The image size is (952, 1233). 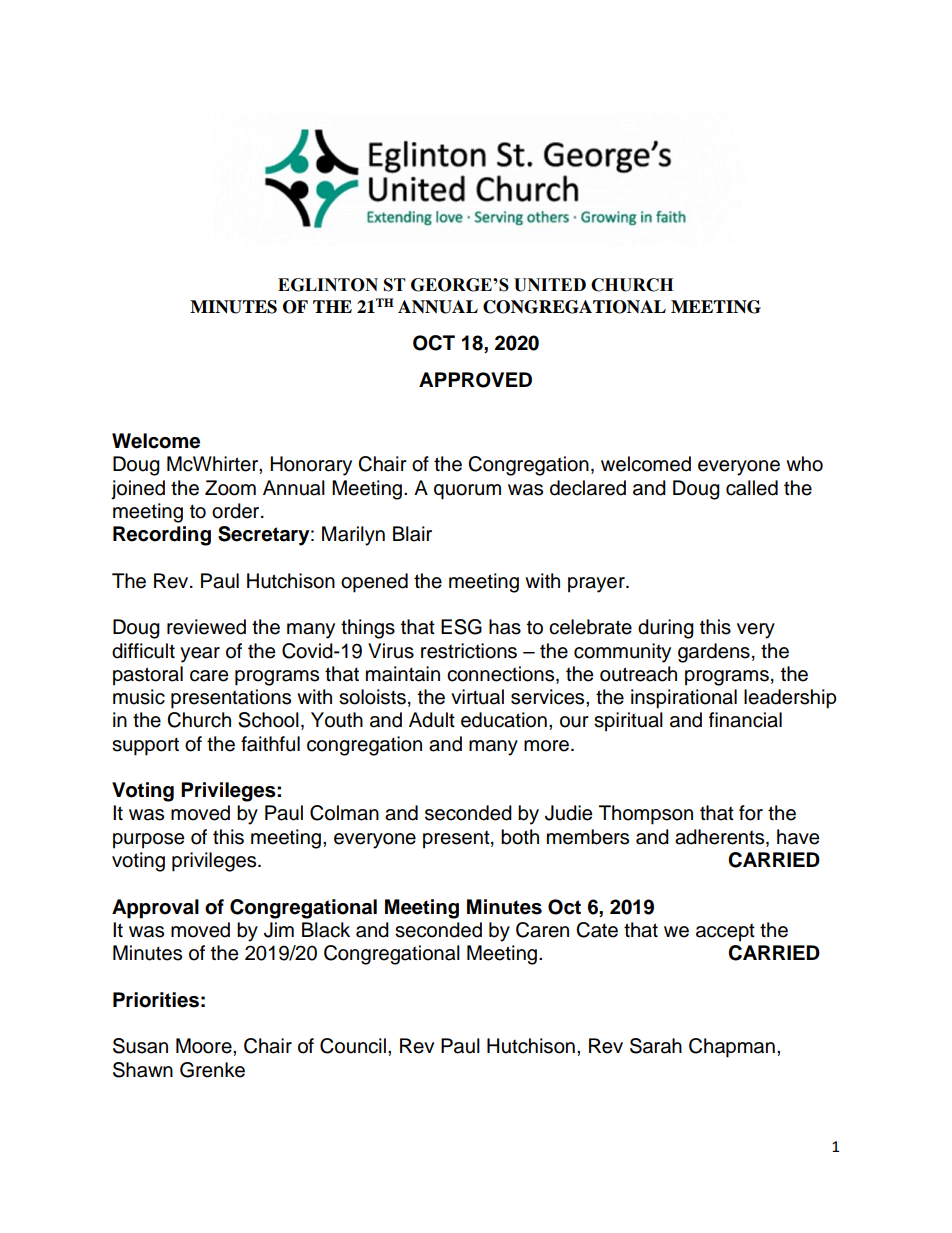 What do you see at coordinates (200, 655) in the screenshot?
I see `year` at bounding box center [200, 655].
